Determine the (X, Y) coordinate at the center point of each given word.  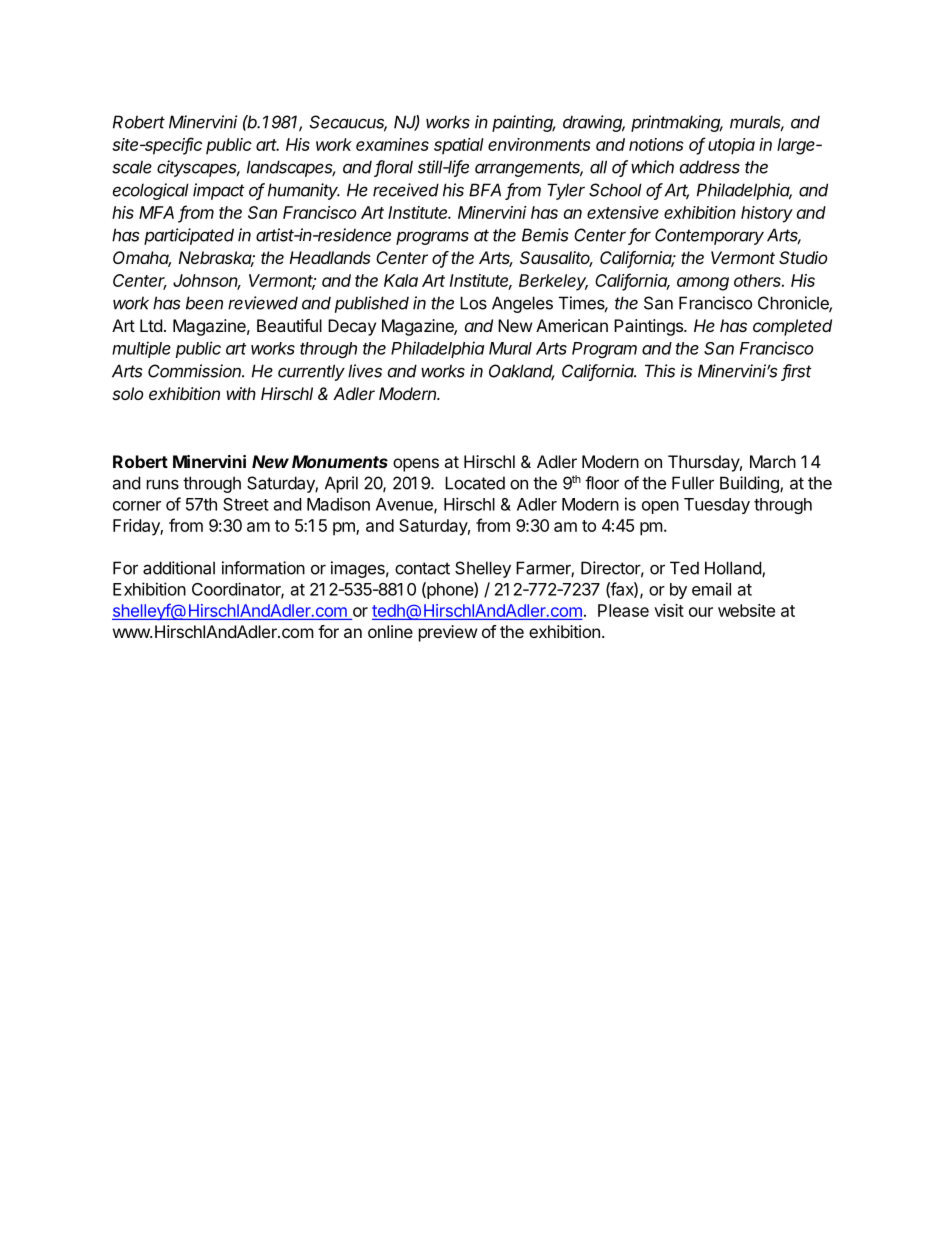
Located (475, 483)
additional (179, 568)
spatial (459, 146)
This (660, 371)
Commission (196, 371)
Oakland (522, 372)
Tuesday (717, 506)
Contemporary (709, 236)
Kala (401, 280)
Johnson (207, 282)
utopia (731, 146)
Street (246, 504)
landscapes (291, 168)
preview (448, 633)
